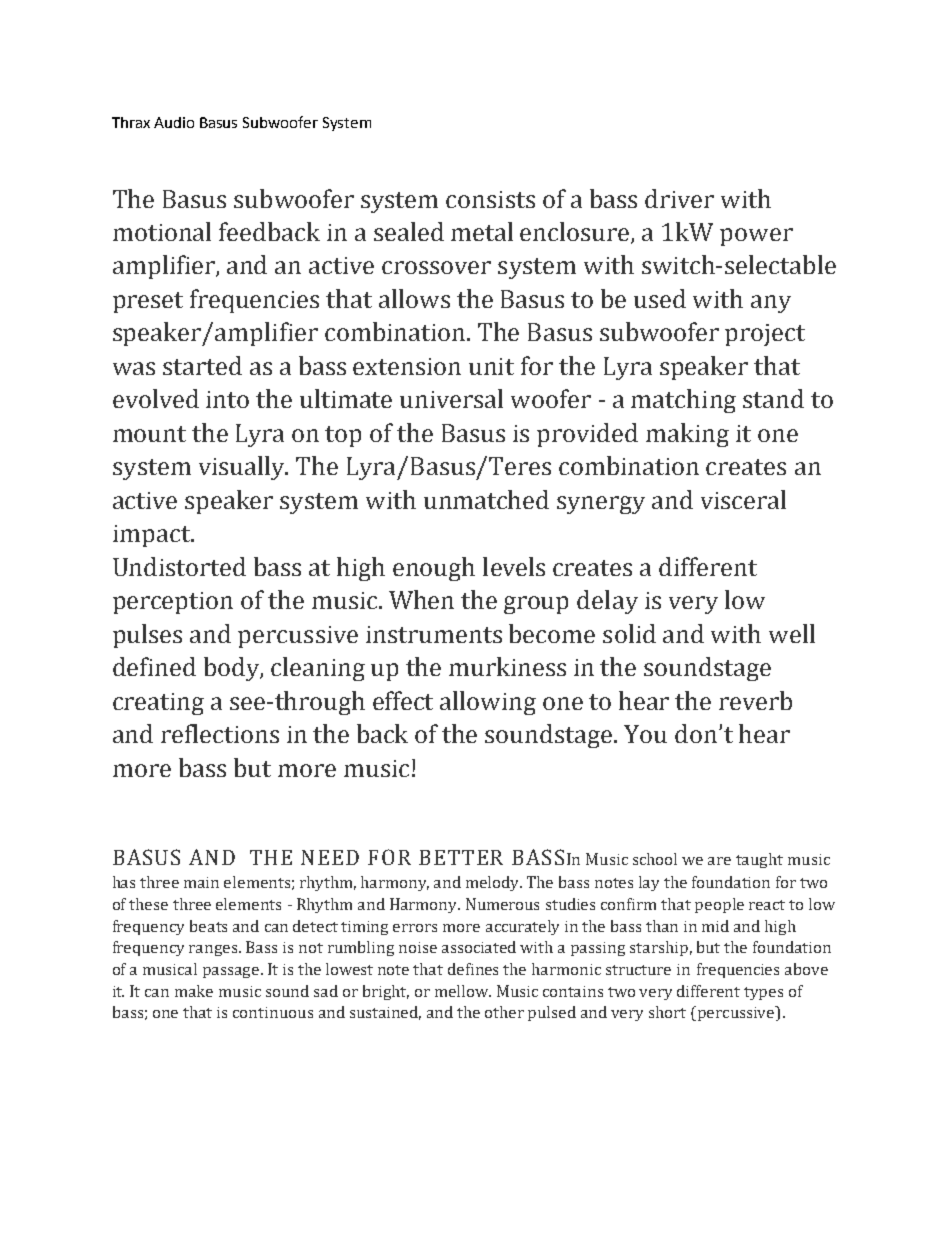 The image size is (952, 1233). Describe the element at coordinates (743, 499) in the screenshot. I see `visceral` at that location.
